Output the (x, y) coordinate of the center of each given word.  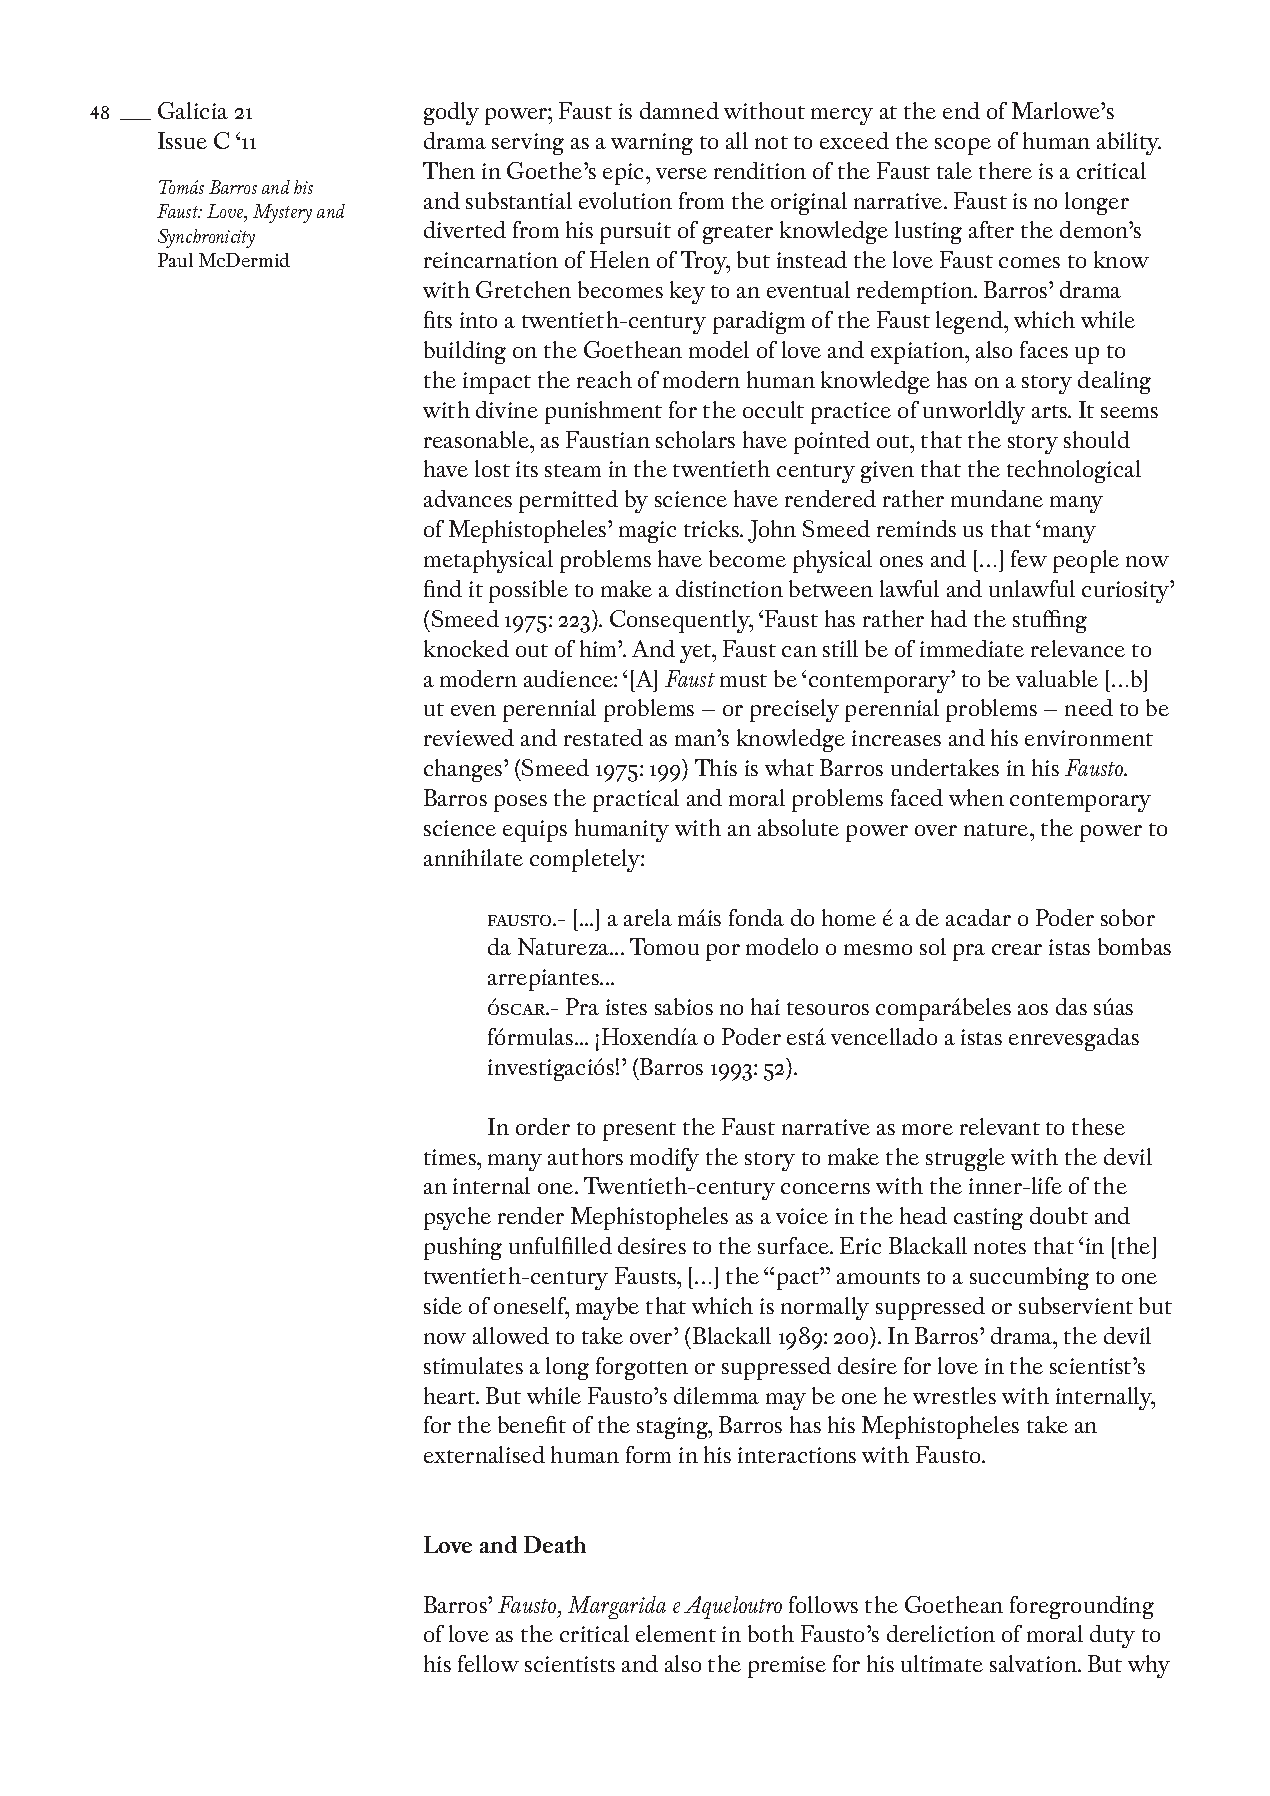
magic (647, 532)
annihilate (473, 857)
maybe (607, 1308)
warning (652, 144)
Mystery (282, 213)
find (443, 588)
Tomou (664, 946)
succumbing (1029, 1278)
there (1005, 170)
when (976, 797)
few (1029, 558)
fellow (488, 1663)
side (443, 1305)
